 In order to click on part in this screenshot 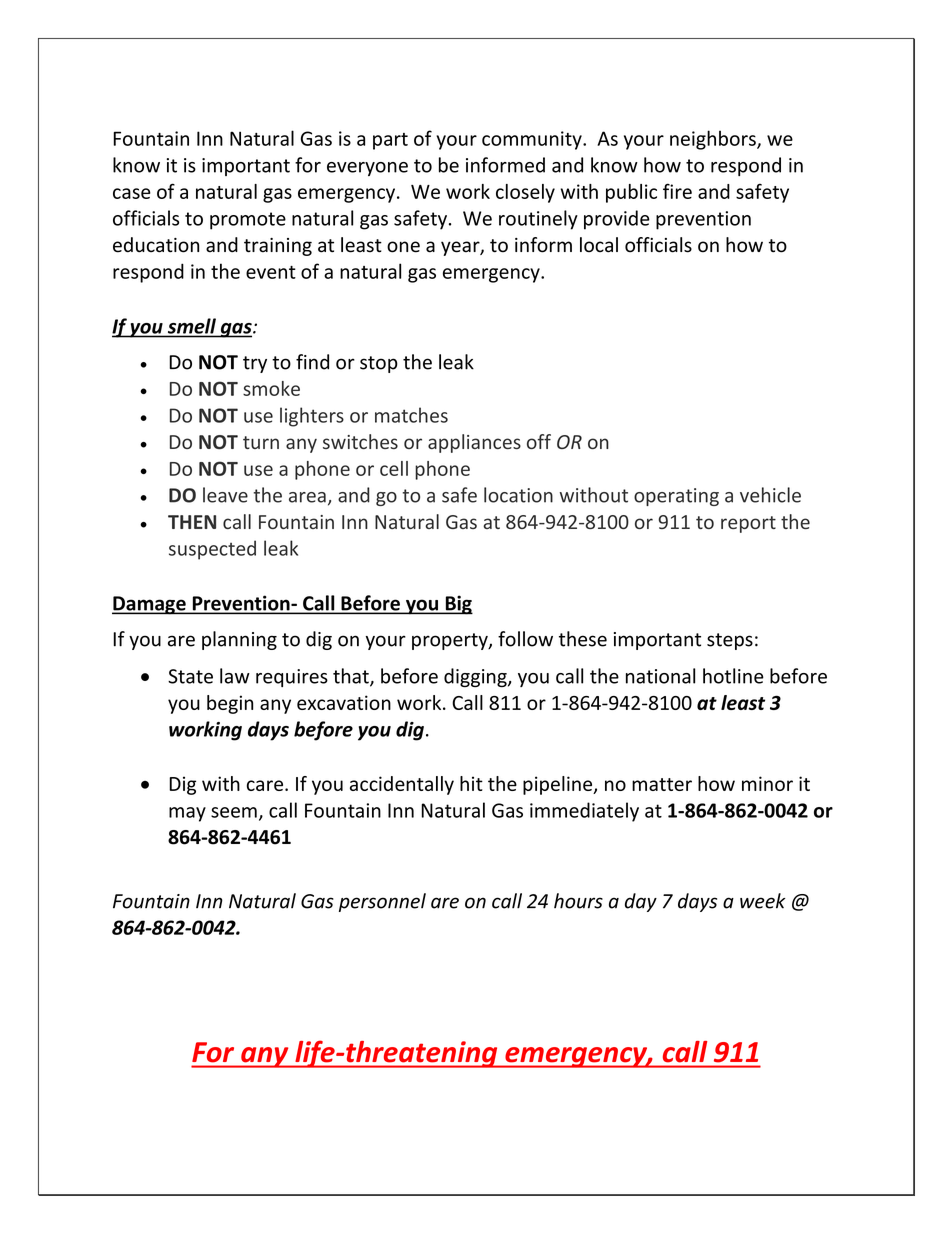, I will do `click(390, 141)`.
